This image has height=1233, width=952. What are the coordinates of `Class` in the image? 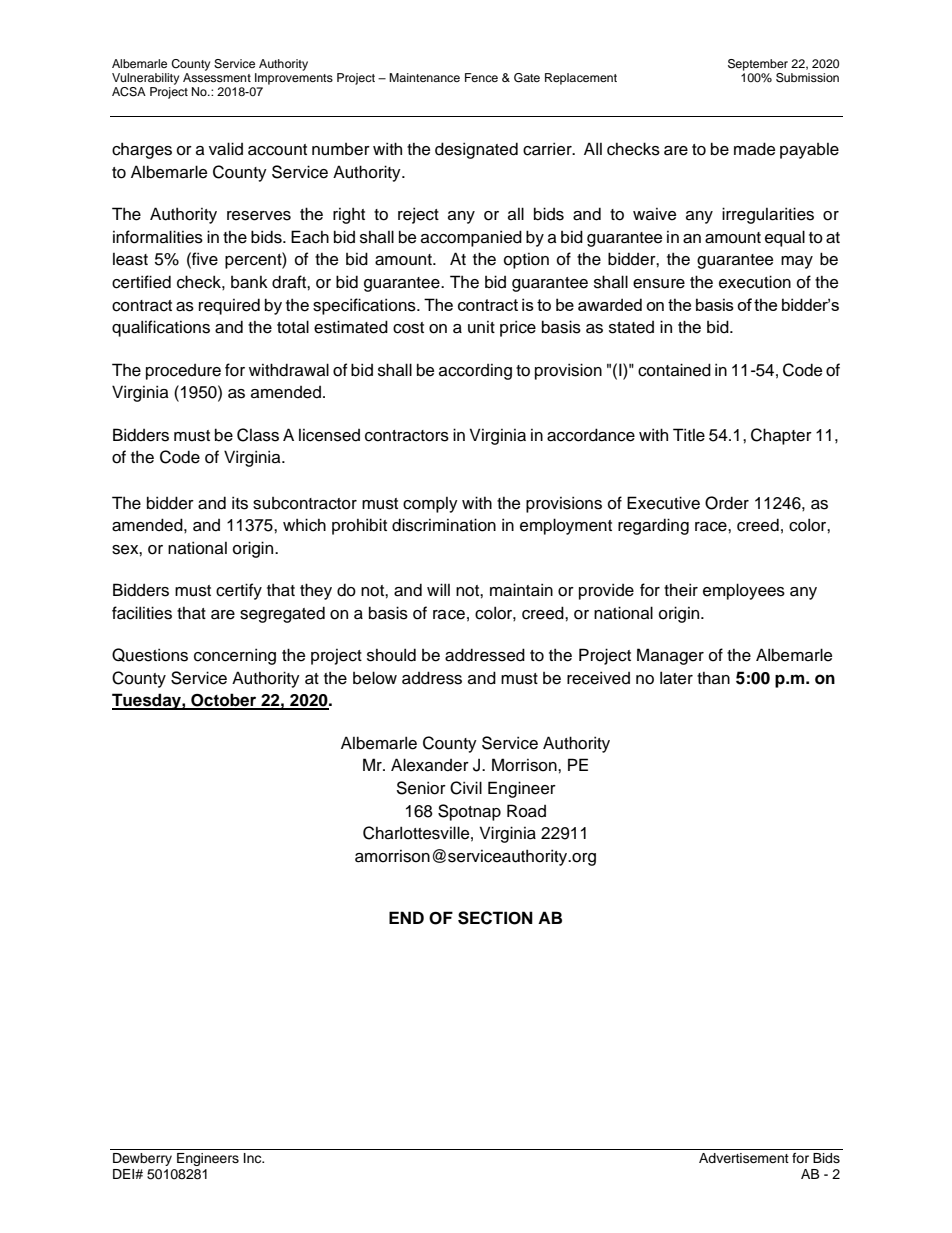 It's located at (258, 435).
